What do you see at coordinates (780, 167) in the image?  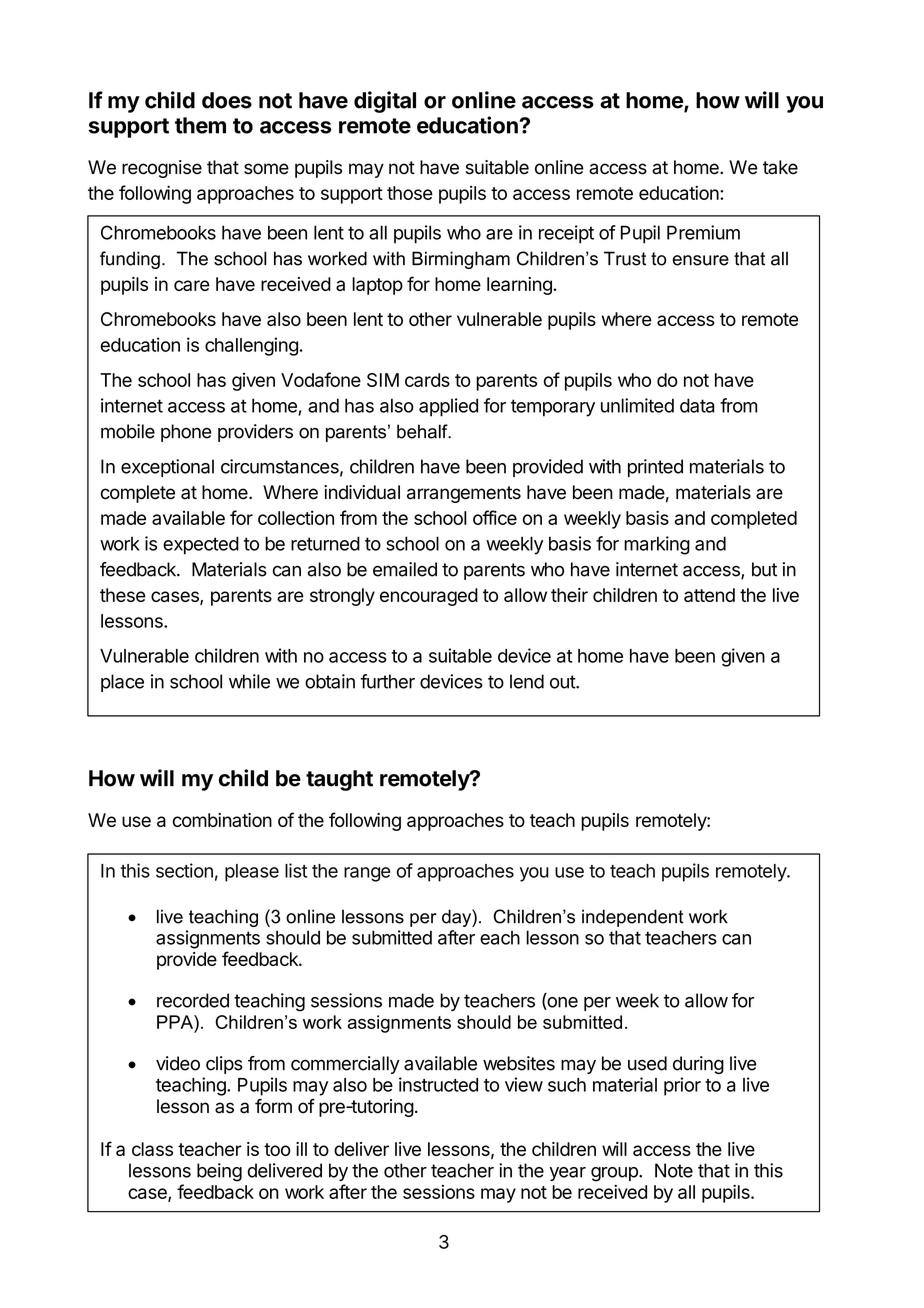 I see `take` at bounding box center [780, 167].
